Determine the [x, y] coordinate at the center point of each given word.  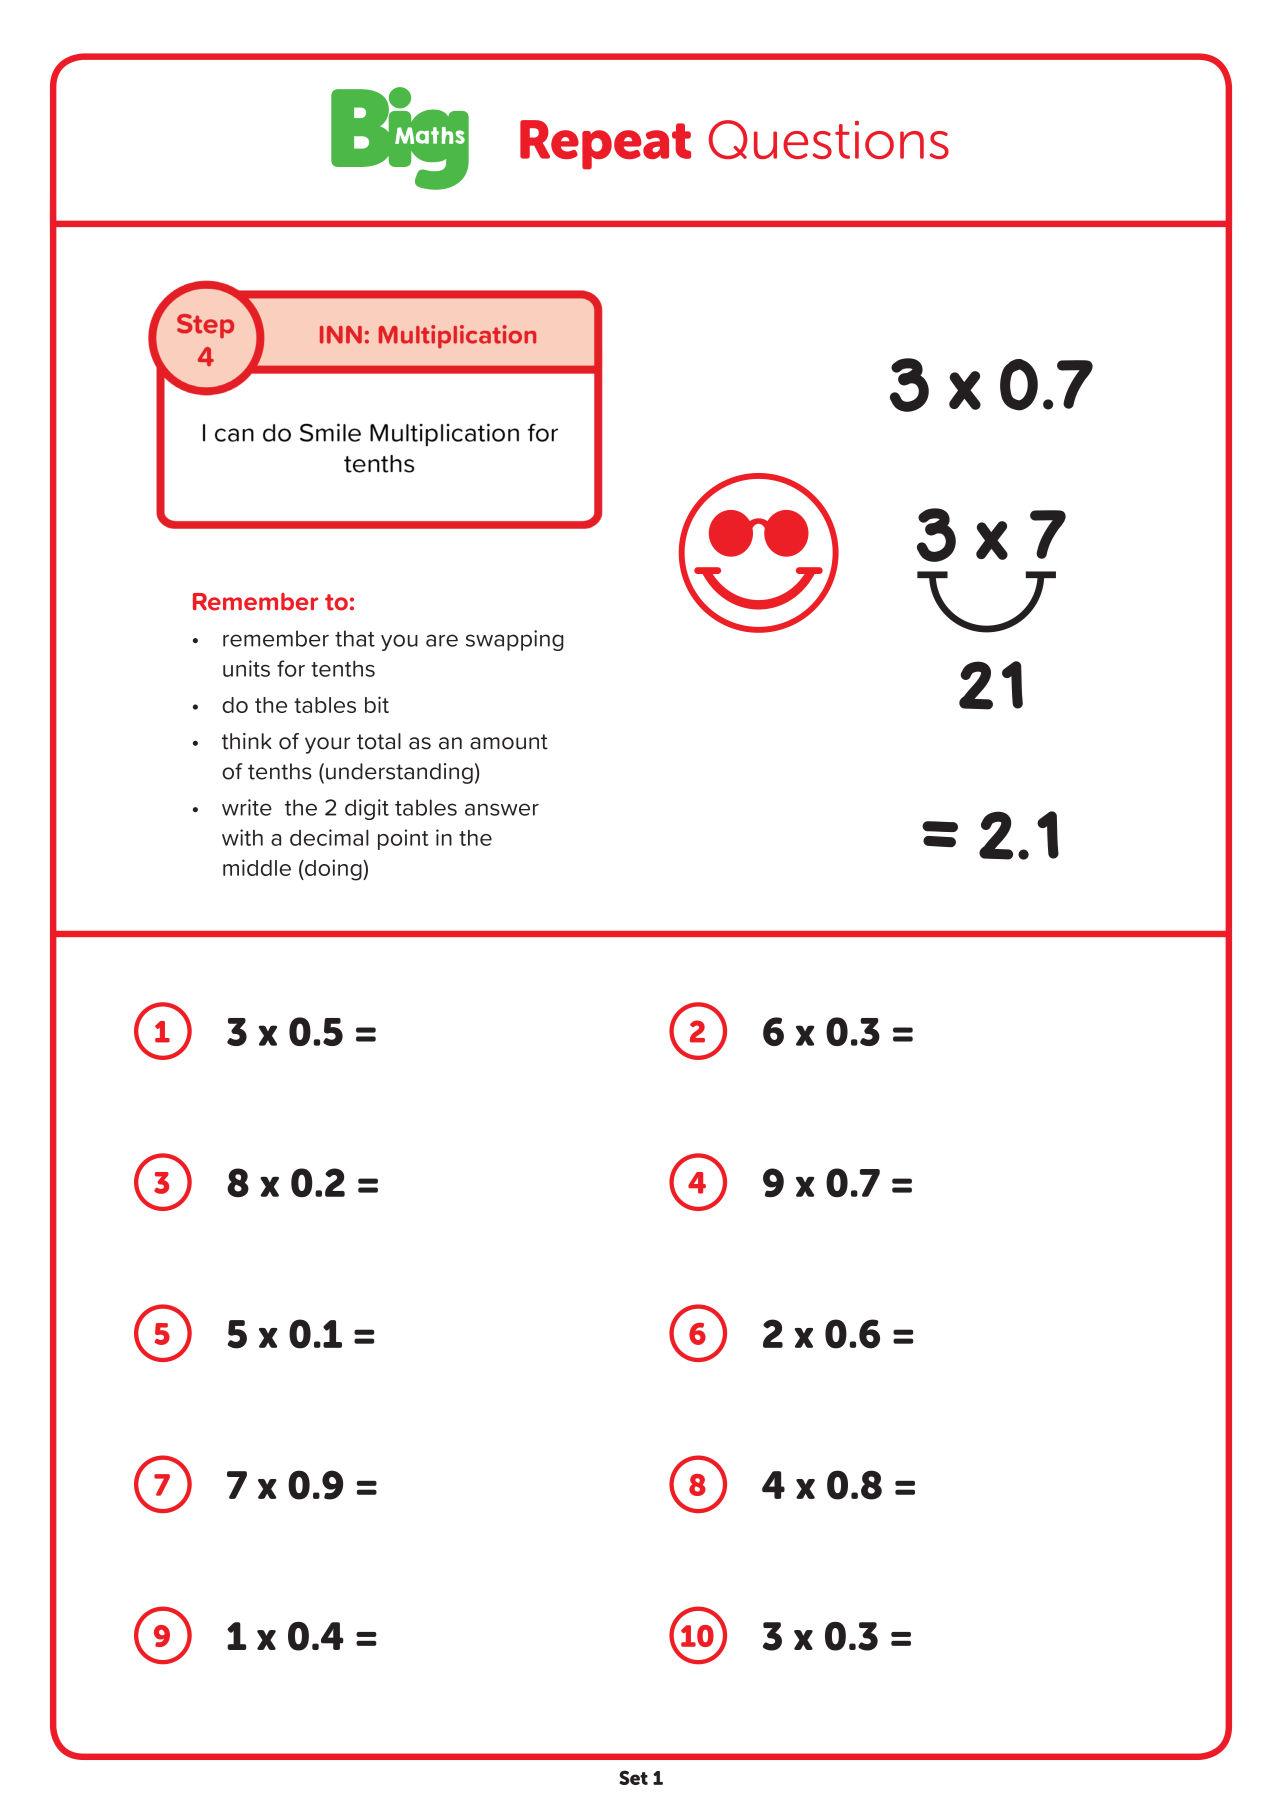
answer [502, 809]
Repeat [605, 145]
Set [633, 1777]
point [403, 839]
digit [367, 809]
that [355, 638]
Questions [829, 139]
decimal [329, 837]
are [442, 640]
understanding [399, 773]
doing [333, 870]
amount [509, 742]
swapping [515, 640]
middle [257, 867]
